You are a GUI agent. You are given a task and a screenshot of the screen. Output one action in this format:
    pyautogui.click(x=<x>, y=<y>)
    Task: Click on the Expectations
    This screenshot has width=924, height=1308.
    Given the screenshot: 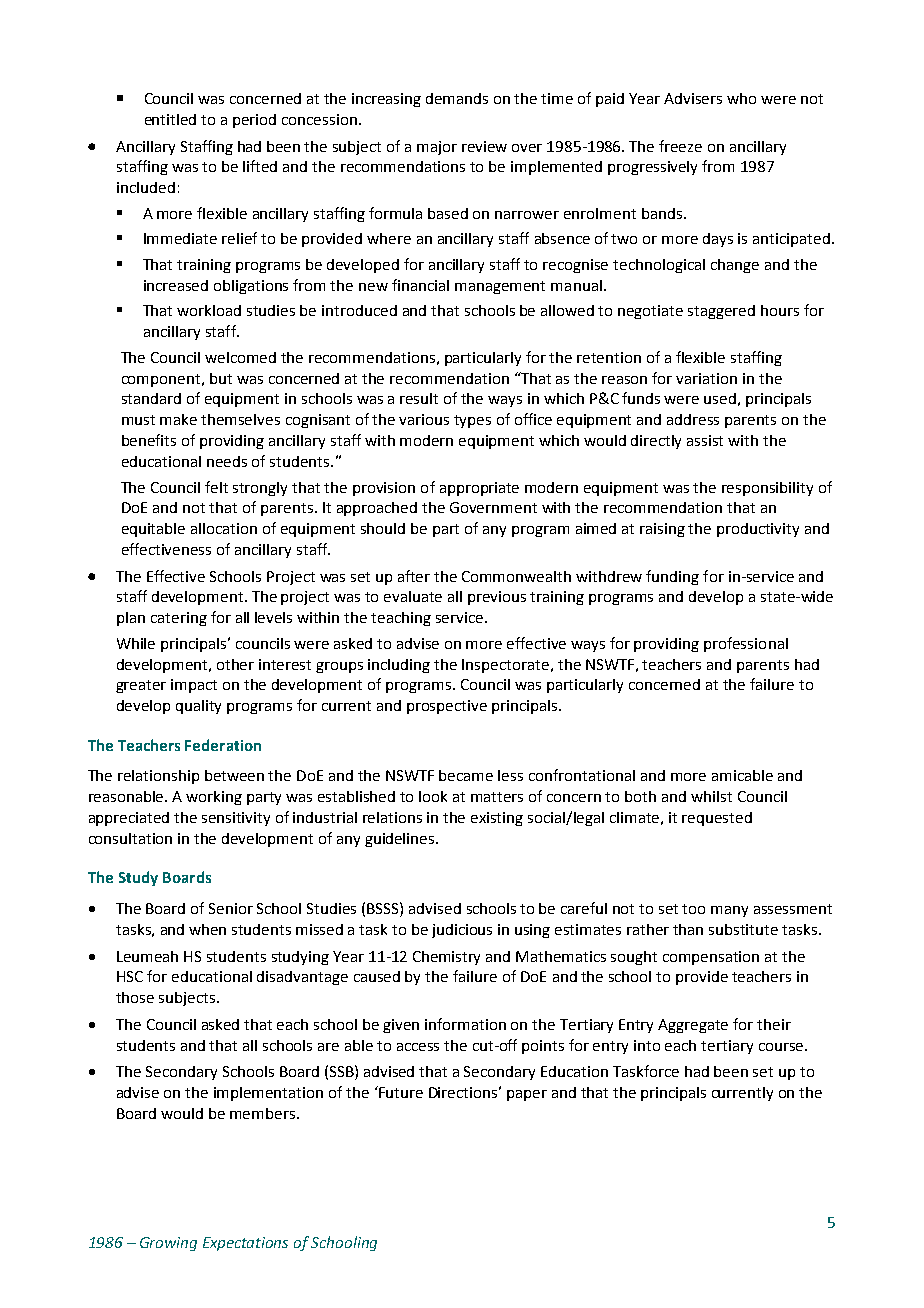 What is the action you would take?
    pyautogui.click(x=245, y=1244)
